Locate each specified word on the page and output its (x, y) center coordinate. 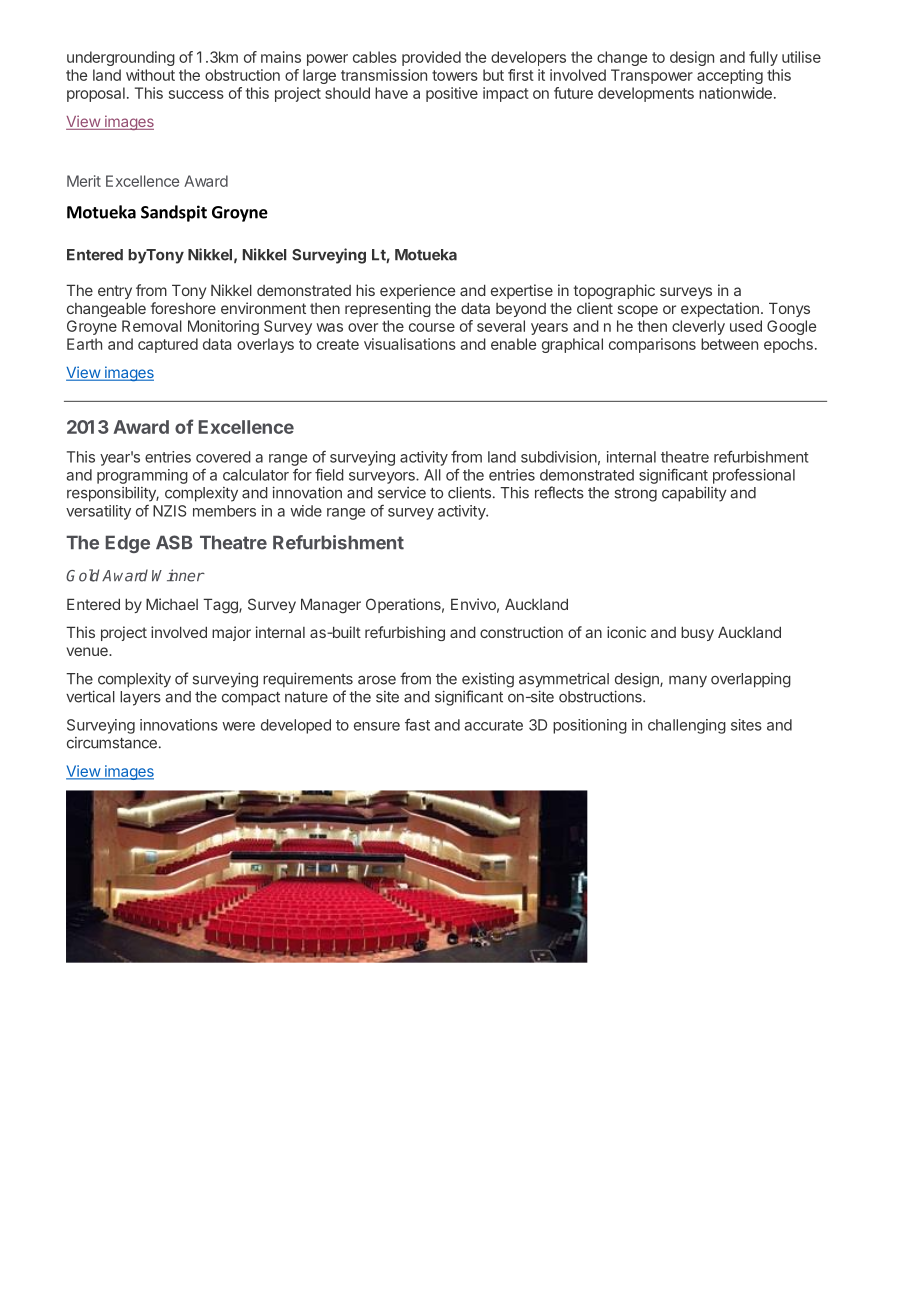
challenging (687, 726)
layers (140, 698)
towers (455, 75)
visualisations (410, 344)
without (150, 75)
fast (417, 725)
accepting (730, 76)
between (729, 344)
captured (168, 345)
